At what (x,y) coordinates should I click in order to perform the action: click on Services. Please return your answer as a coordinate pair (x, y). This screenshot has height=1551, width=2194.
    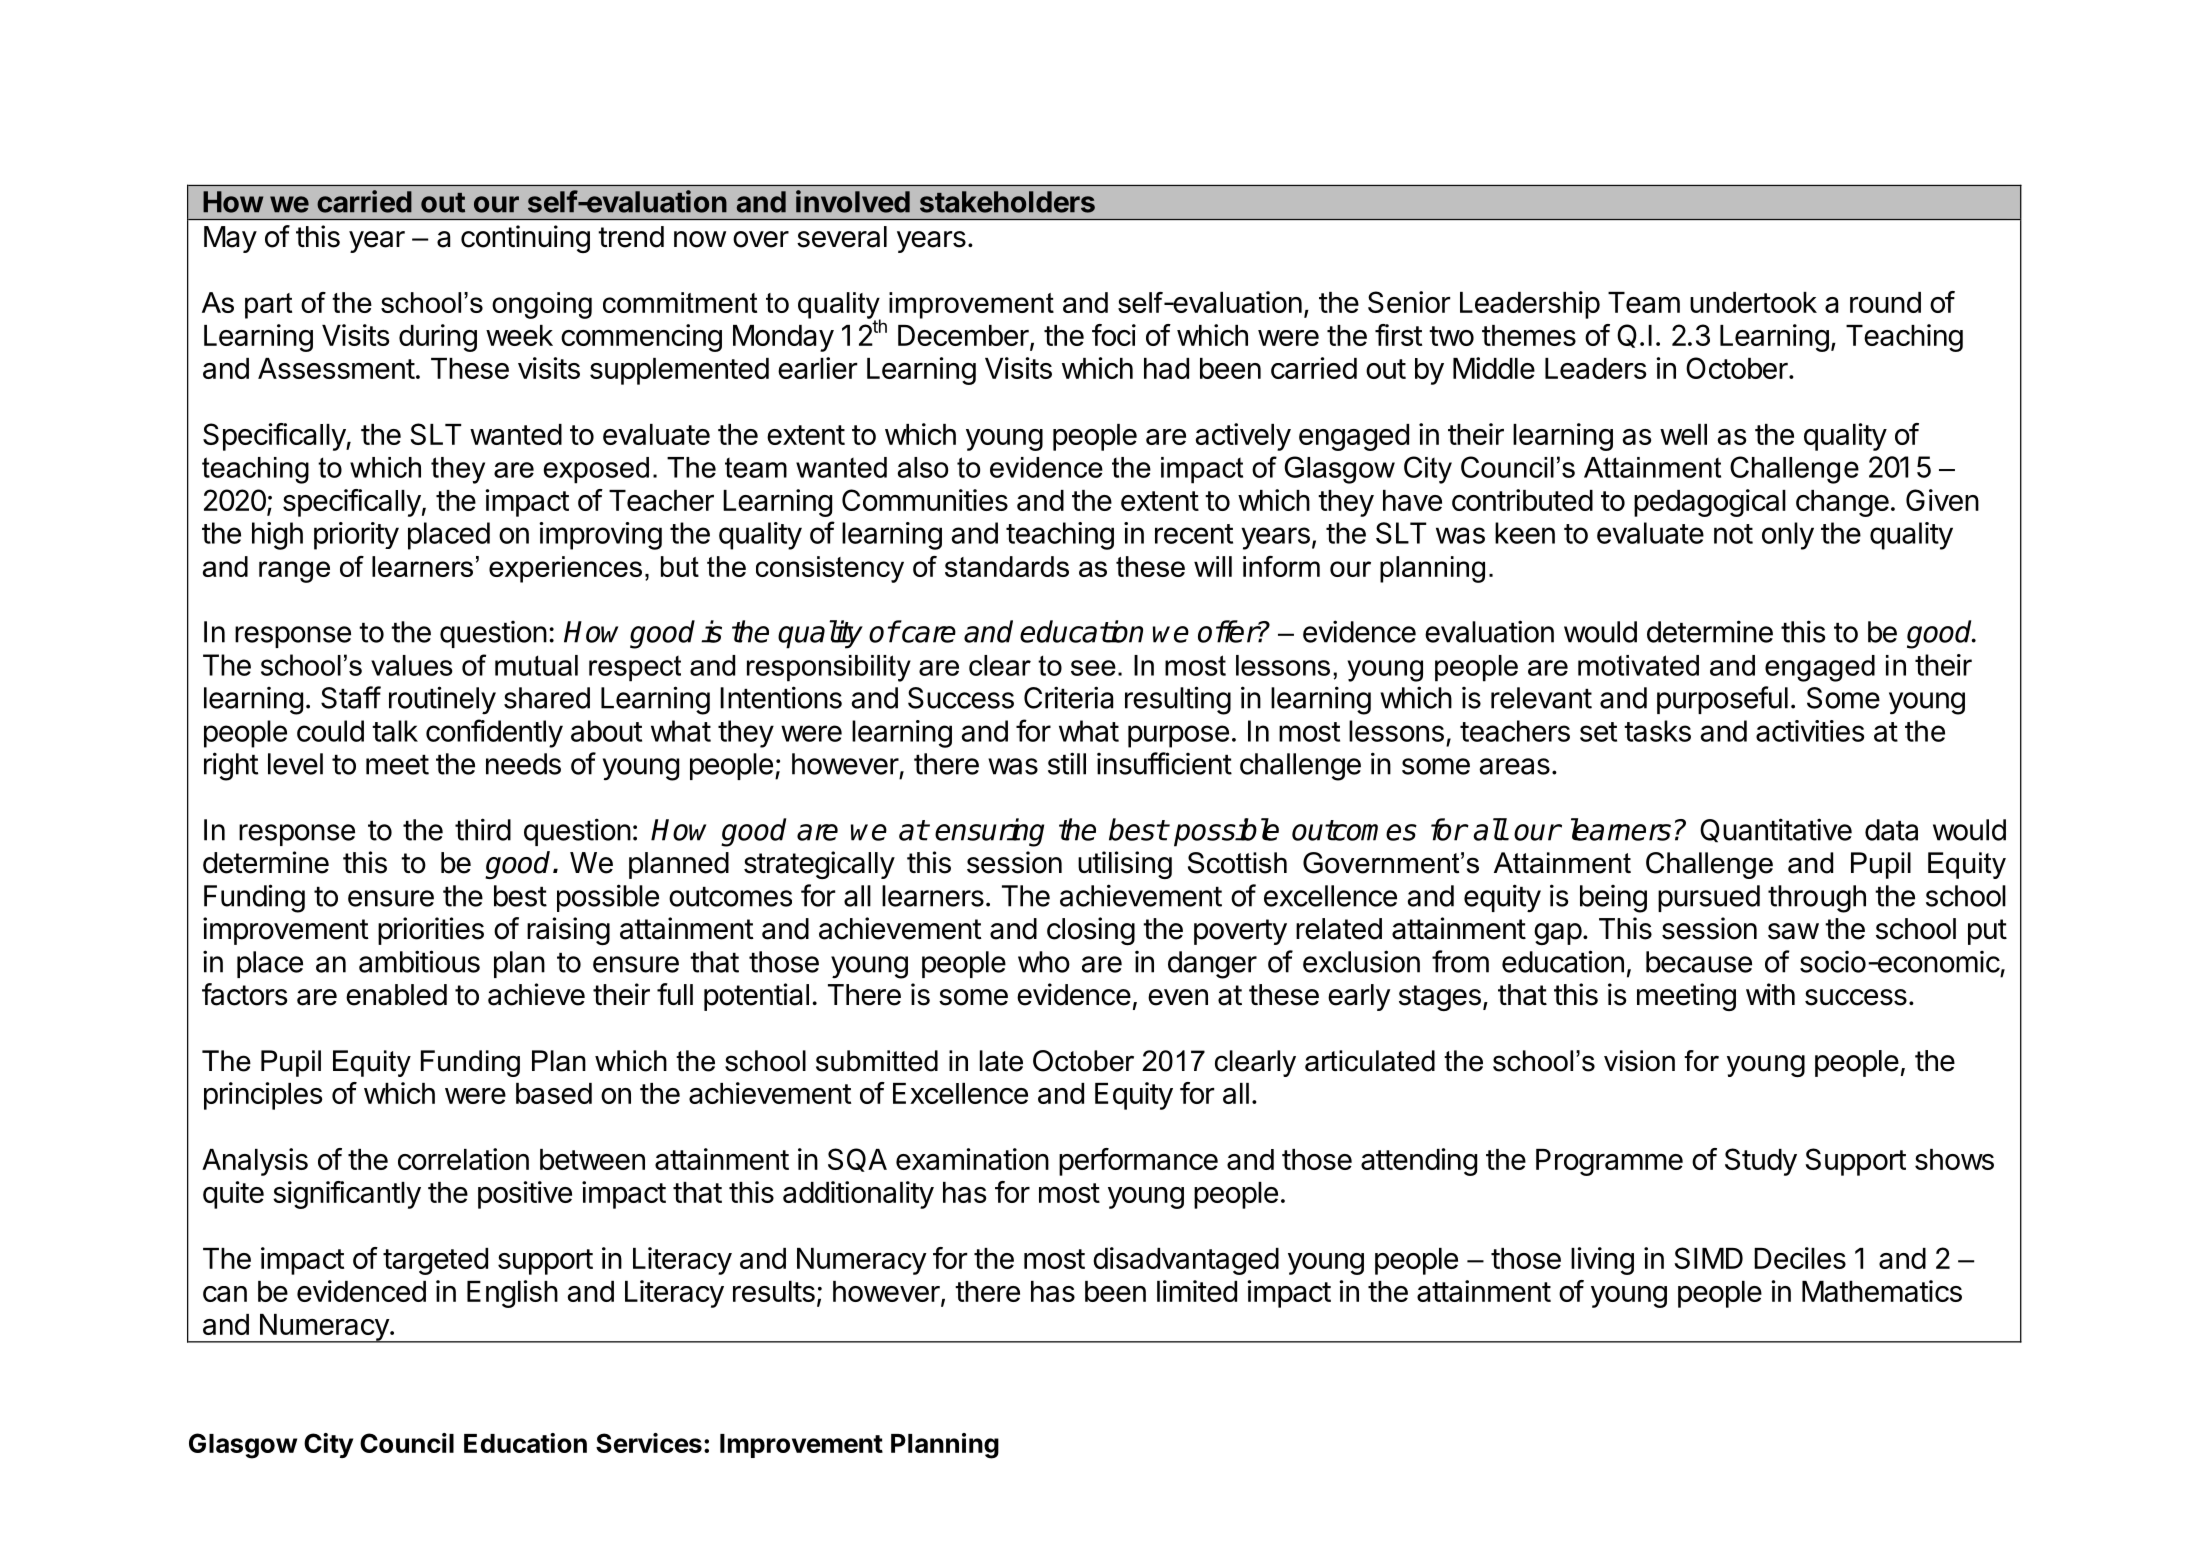
    Looking at the image, I should click on (649, 1443).
